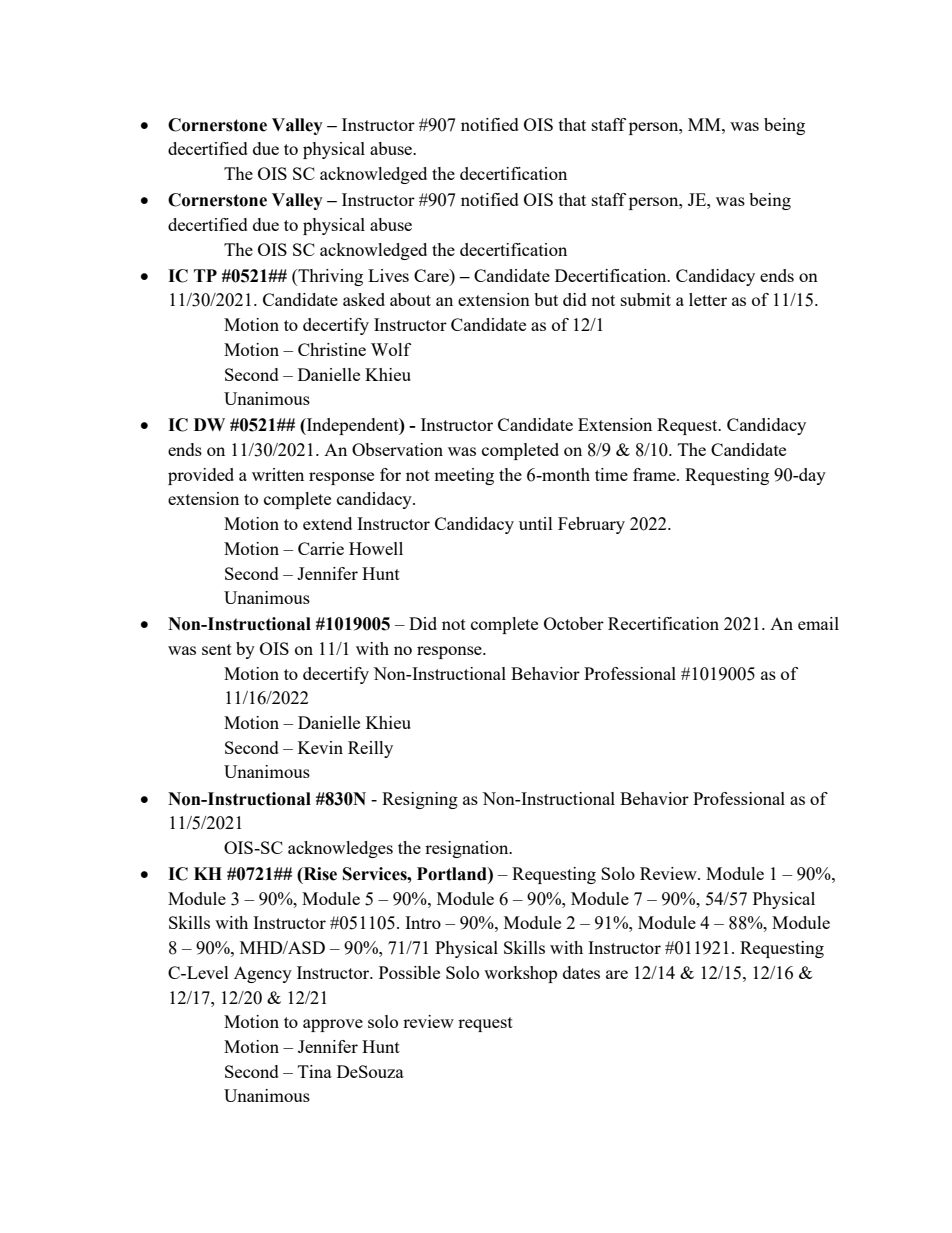 The width and height of the document is (952, 1233). I want to click on October, so click(574, 623).
